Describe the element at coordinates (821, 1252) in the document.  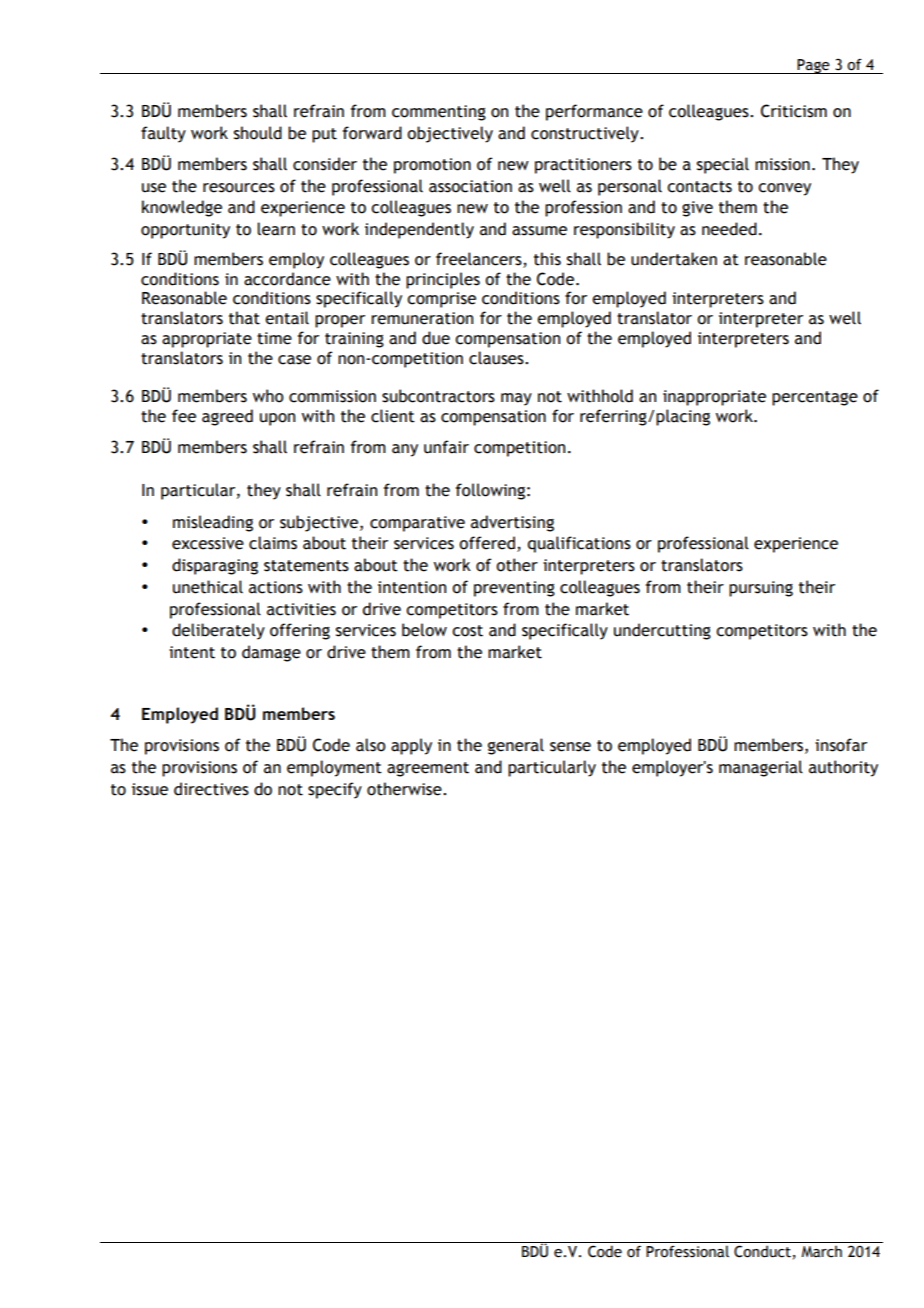
I see `March` at that location.
